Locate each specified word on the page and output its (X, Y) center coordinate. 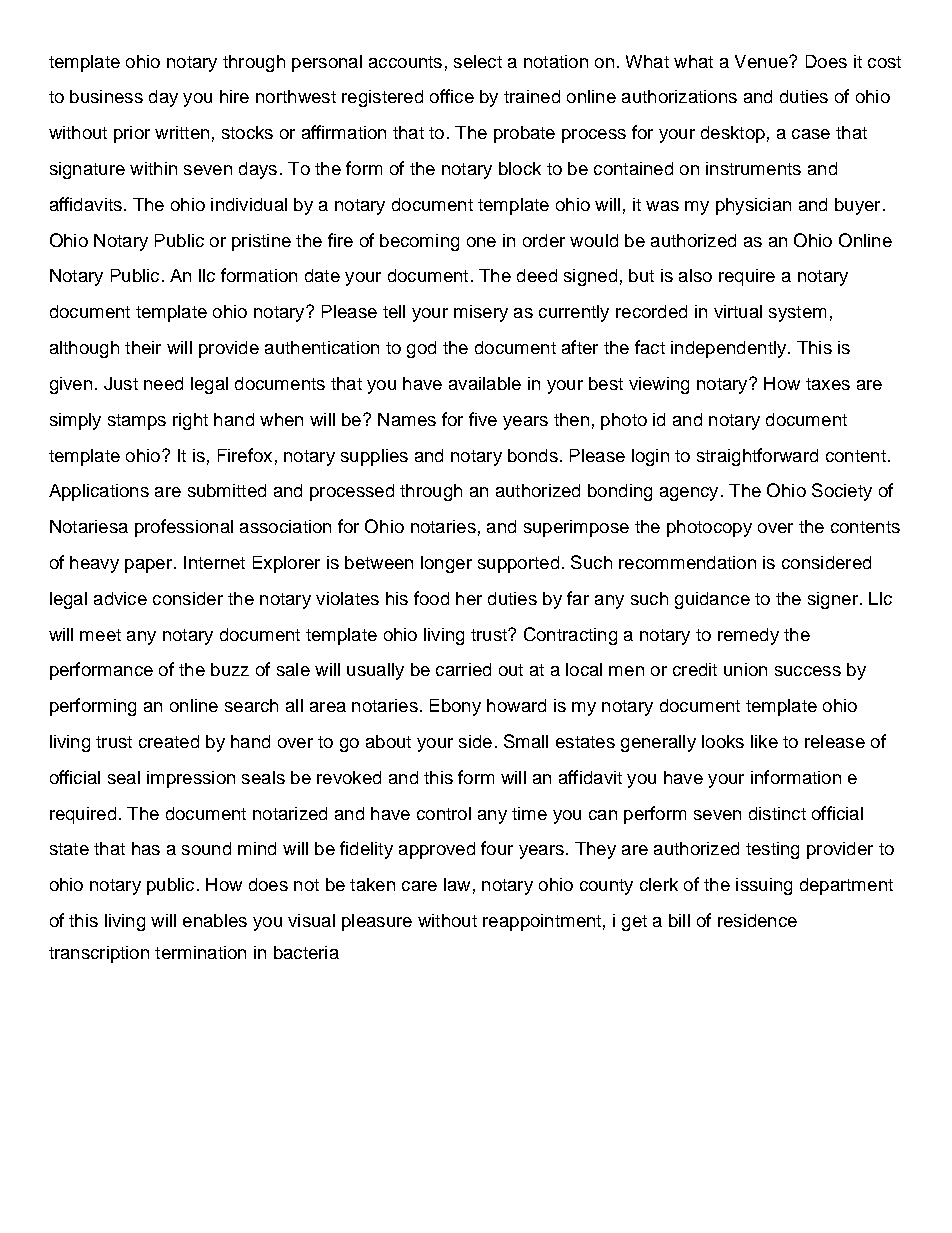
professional (184, 528)
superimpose (576, 528)
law (457, 884)
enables (215, 920)
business (106, 96)
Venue (762, 61)
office (452, 96)
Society (842, 492)
